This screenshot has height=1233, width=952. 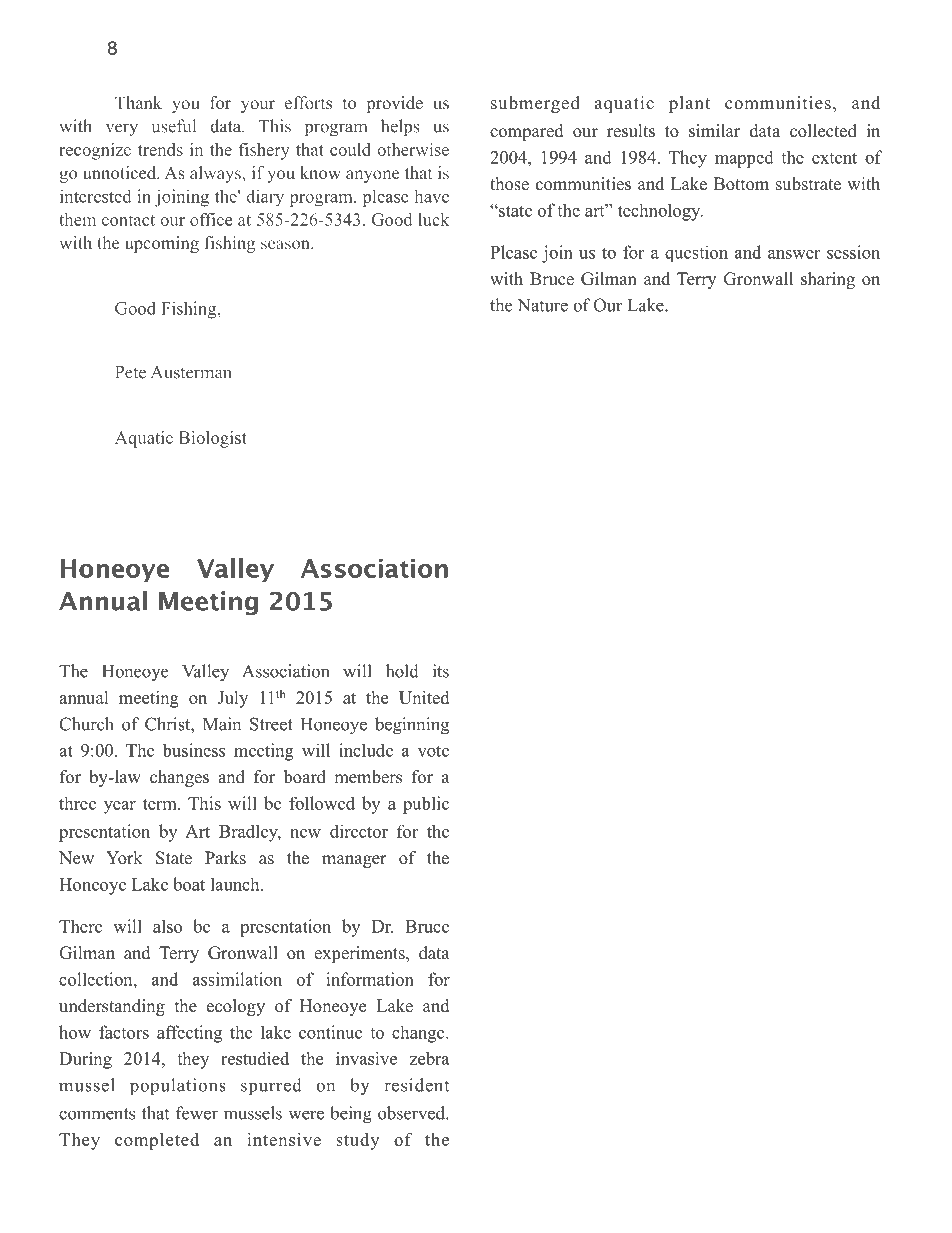 What do you see at coordinates (426, 805) in the screenshot?
I see `public` at bounding box center [426, 805].
